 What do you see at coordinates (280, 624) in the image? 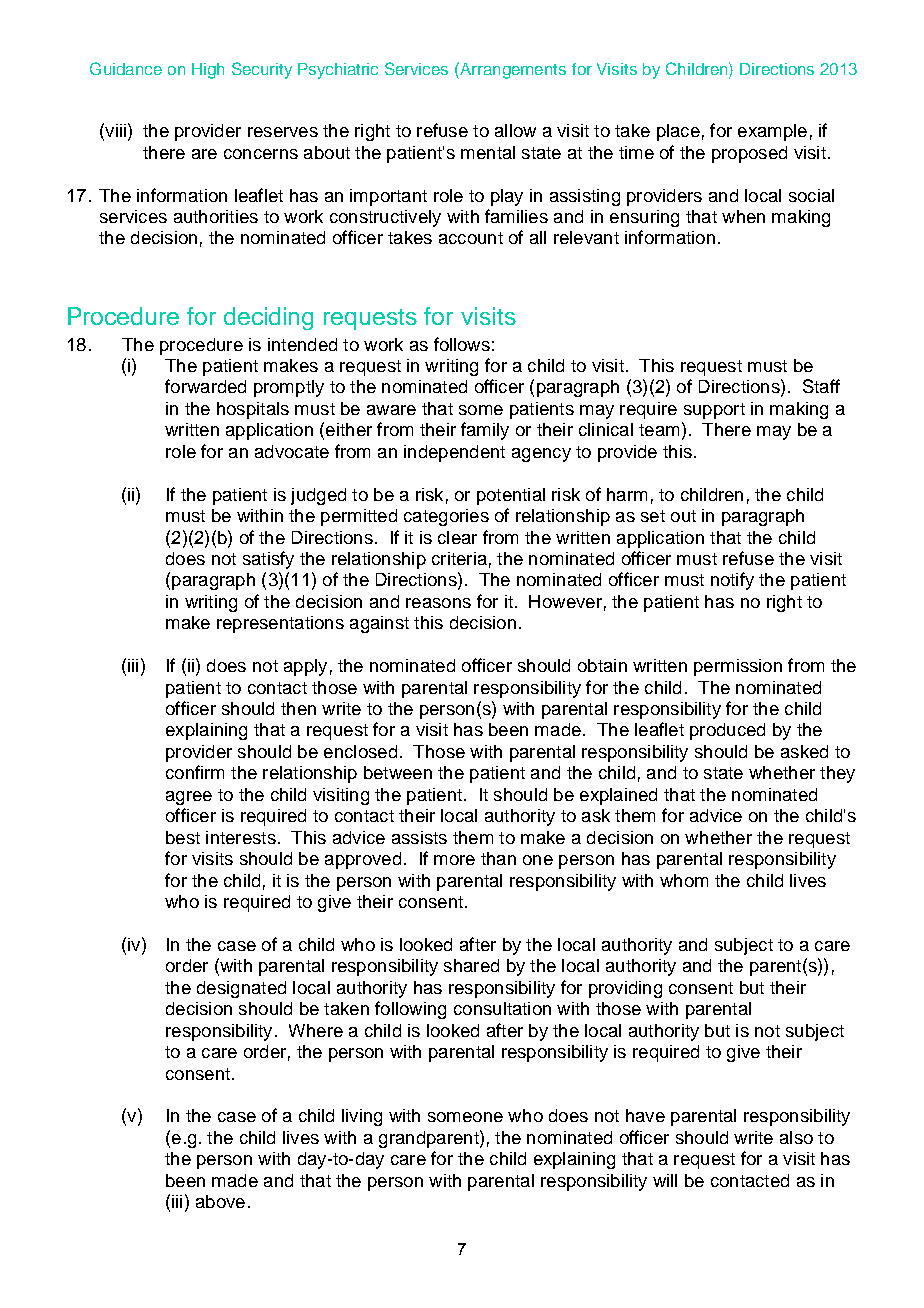
I see `representations` at bounding box center [280, 624].
